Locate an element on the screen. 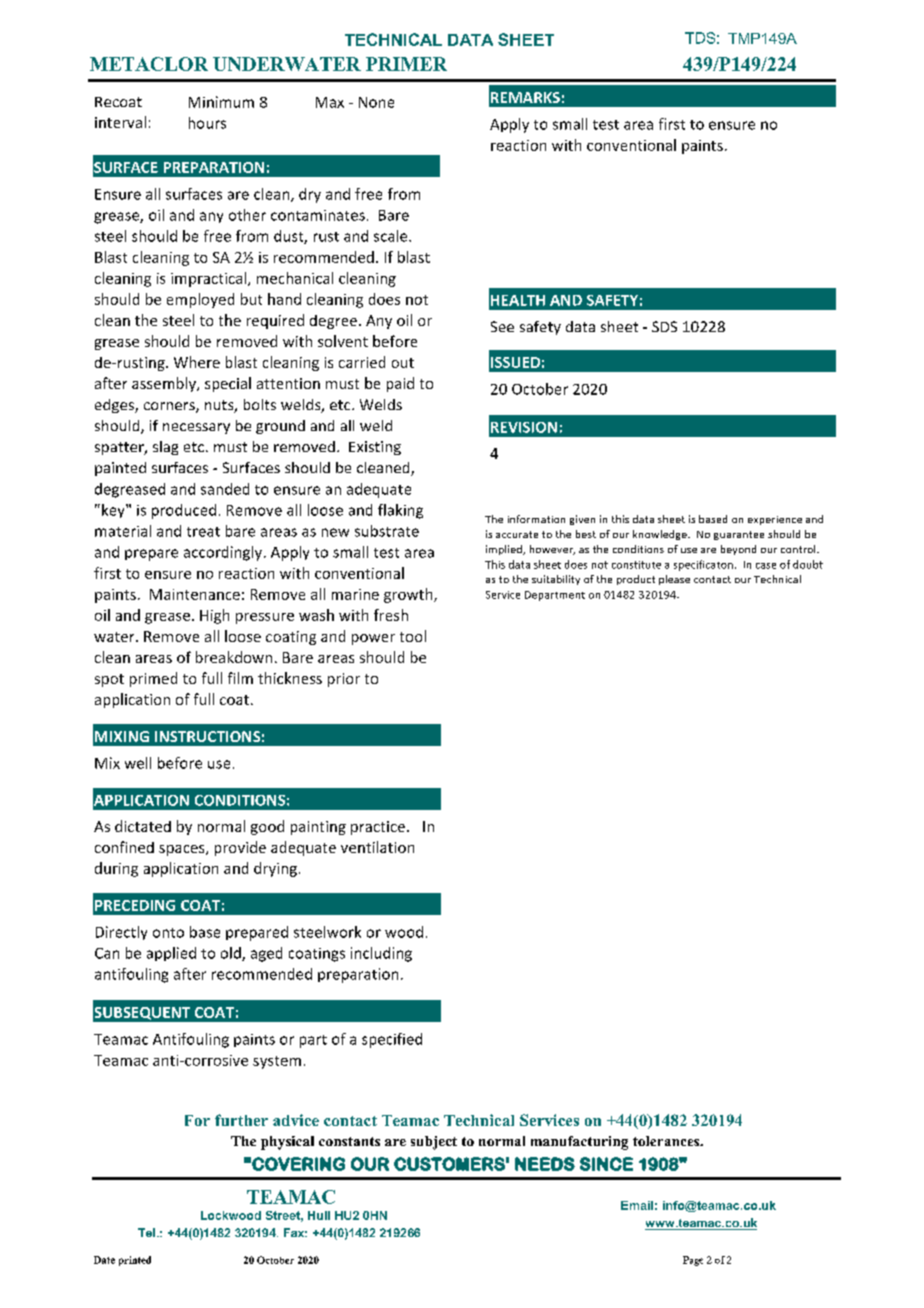 The width and height of the screenshot is (924, 1308). applied is located at coordinates (171, 954).
